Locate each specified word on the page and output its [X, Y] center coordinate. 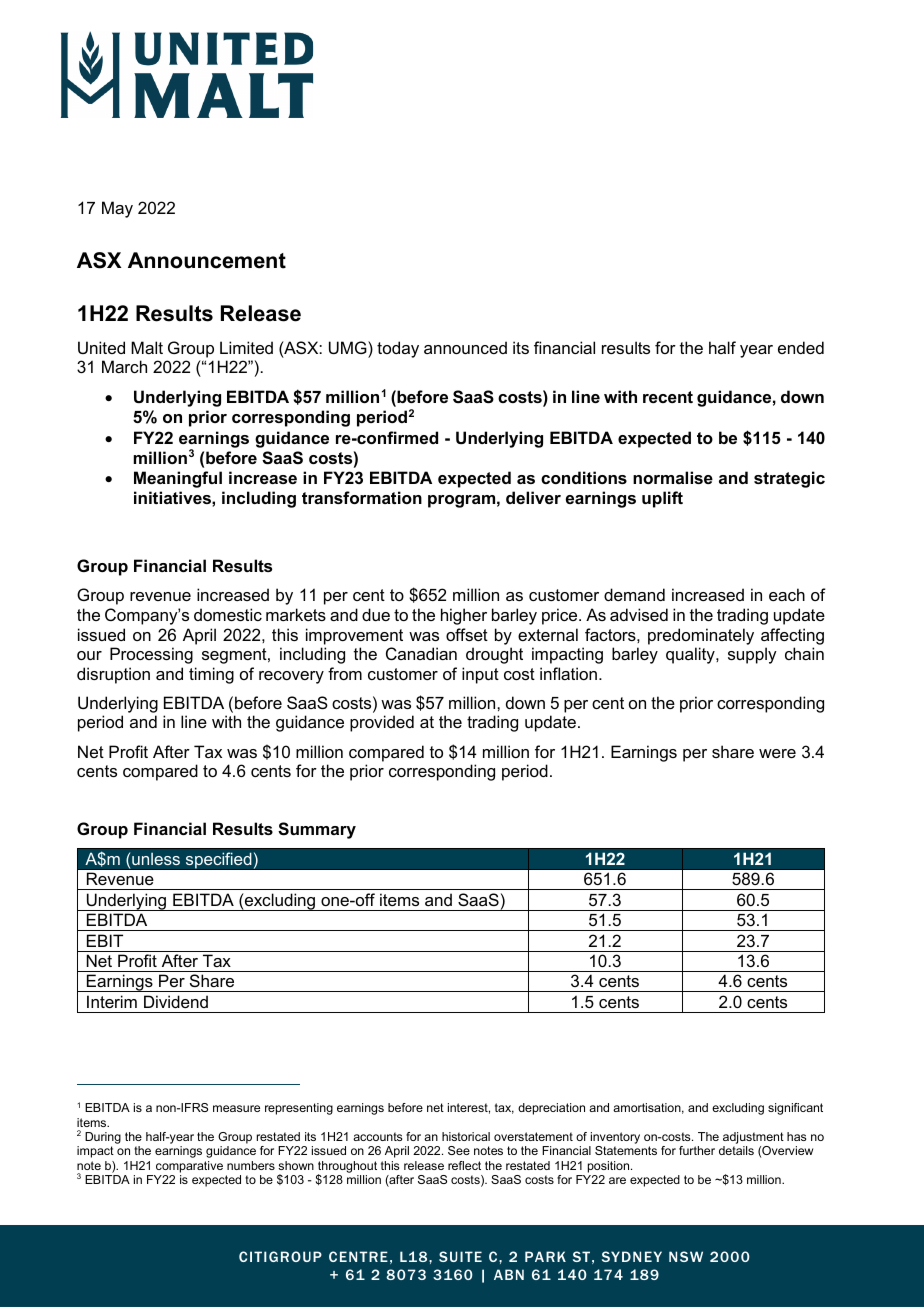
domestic [228, 614]
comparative [189, 1167]
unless [155, 859]
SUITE [460, 1256]
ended [801, 347]
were [777, 753]
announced [465, 347]
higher [464, 616]
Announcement [207, 260]
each [787, 594]
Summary [317, 830]
